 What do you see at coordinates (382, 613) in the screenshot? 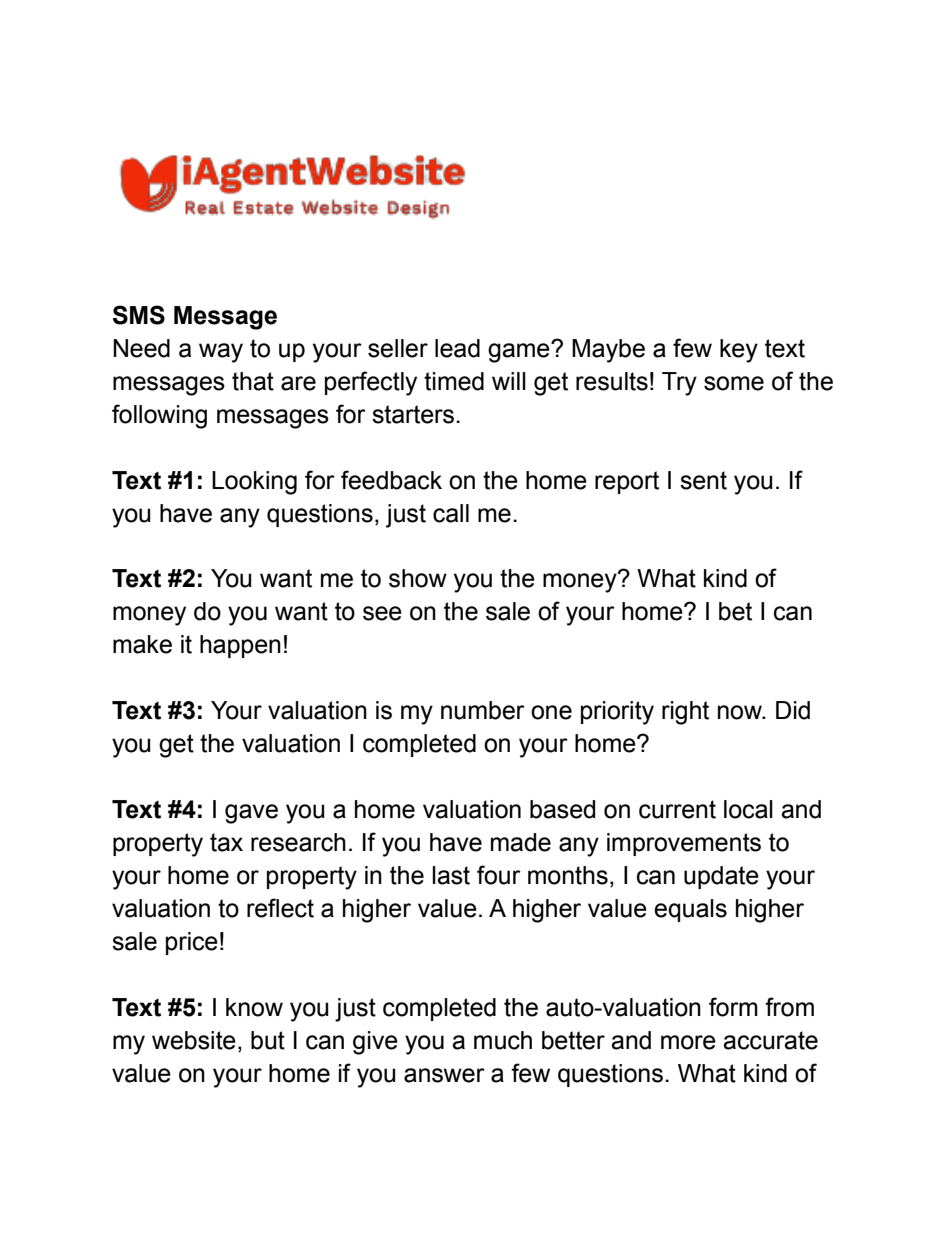
I see `see` at bounding box center [382, 613].
